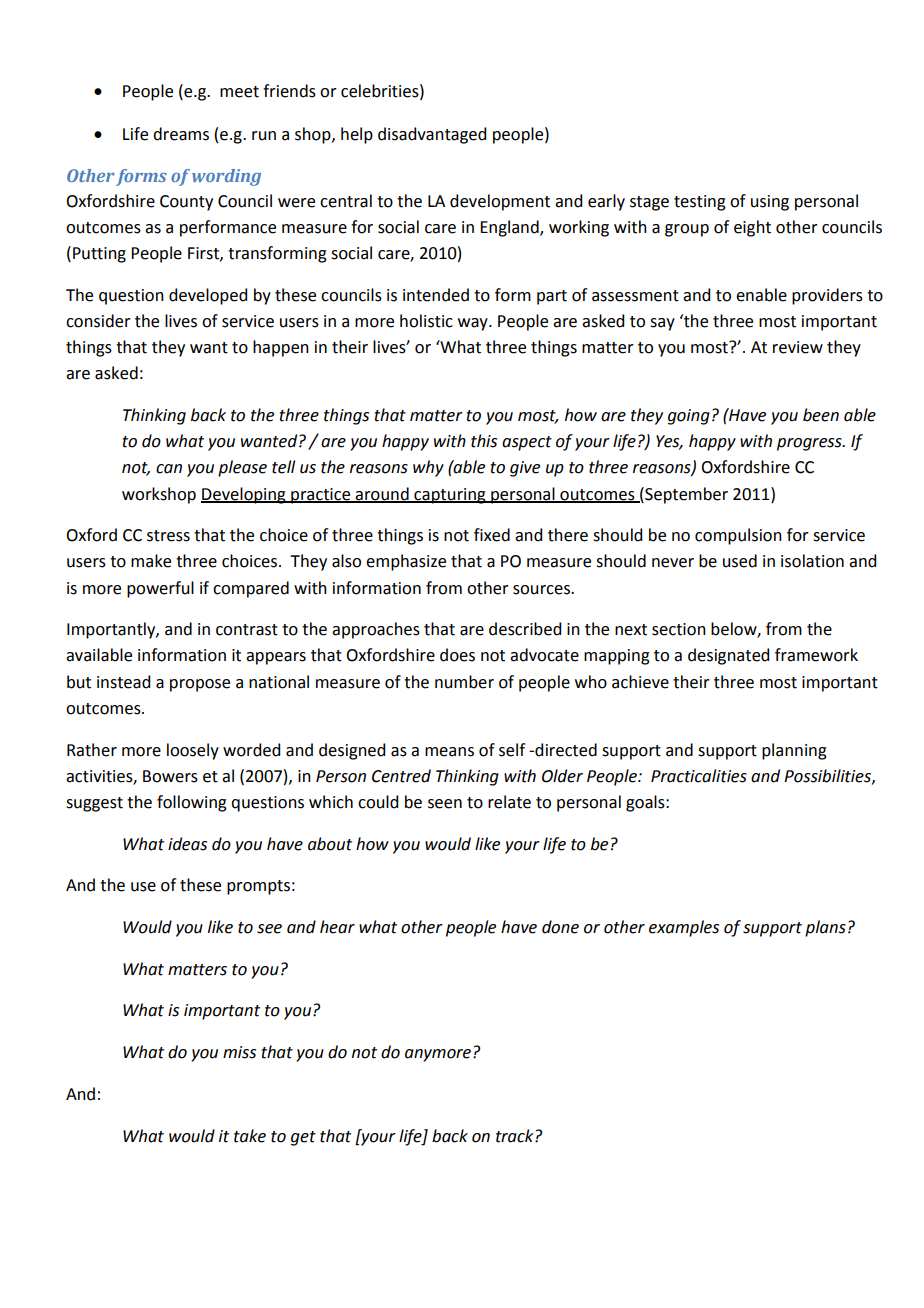 The image size is (924, 1308). I want to click on ideas, so click(187, 844).
